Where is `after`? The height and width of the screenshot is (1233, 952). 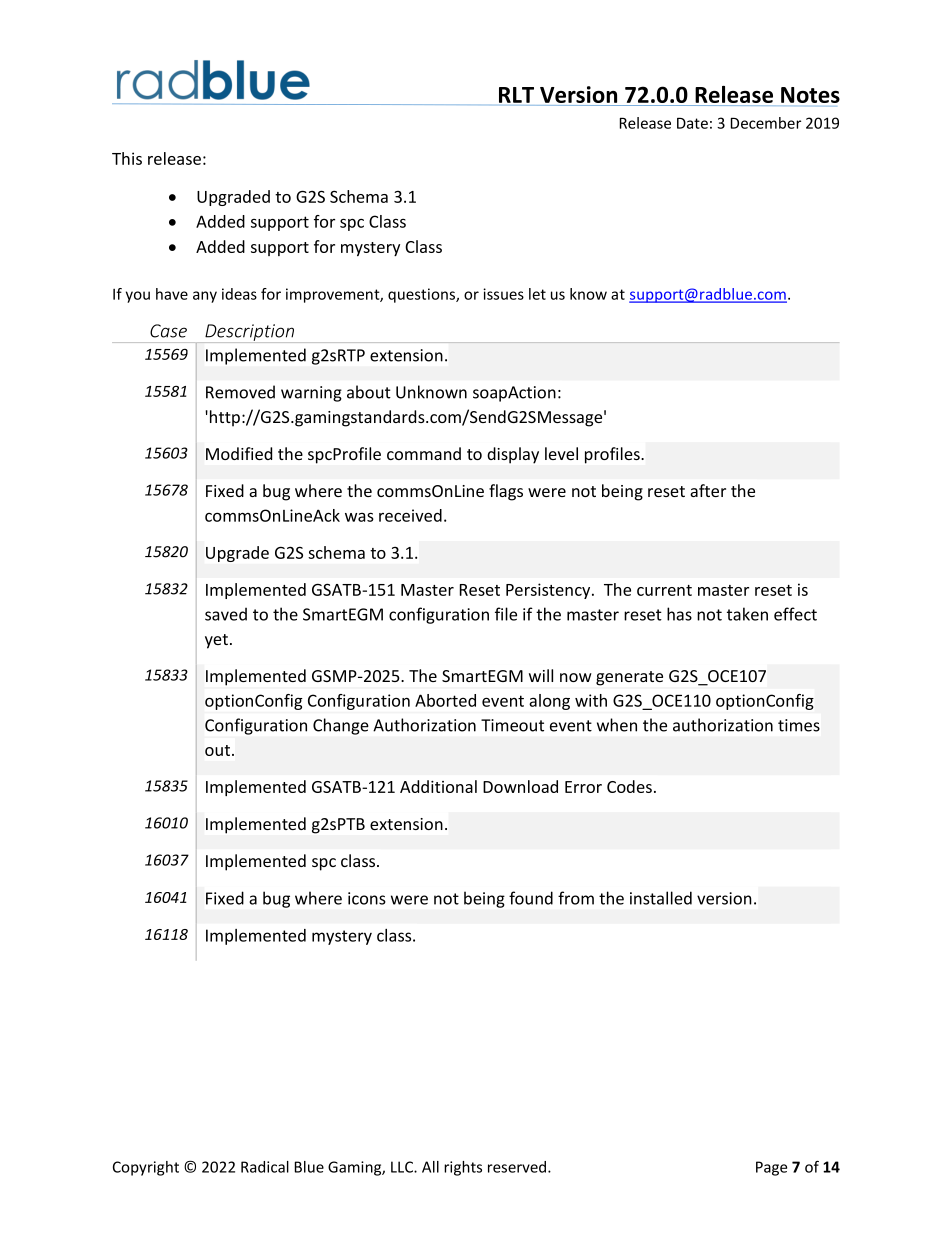
after is located at coordinates (708, 490).
